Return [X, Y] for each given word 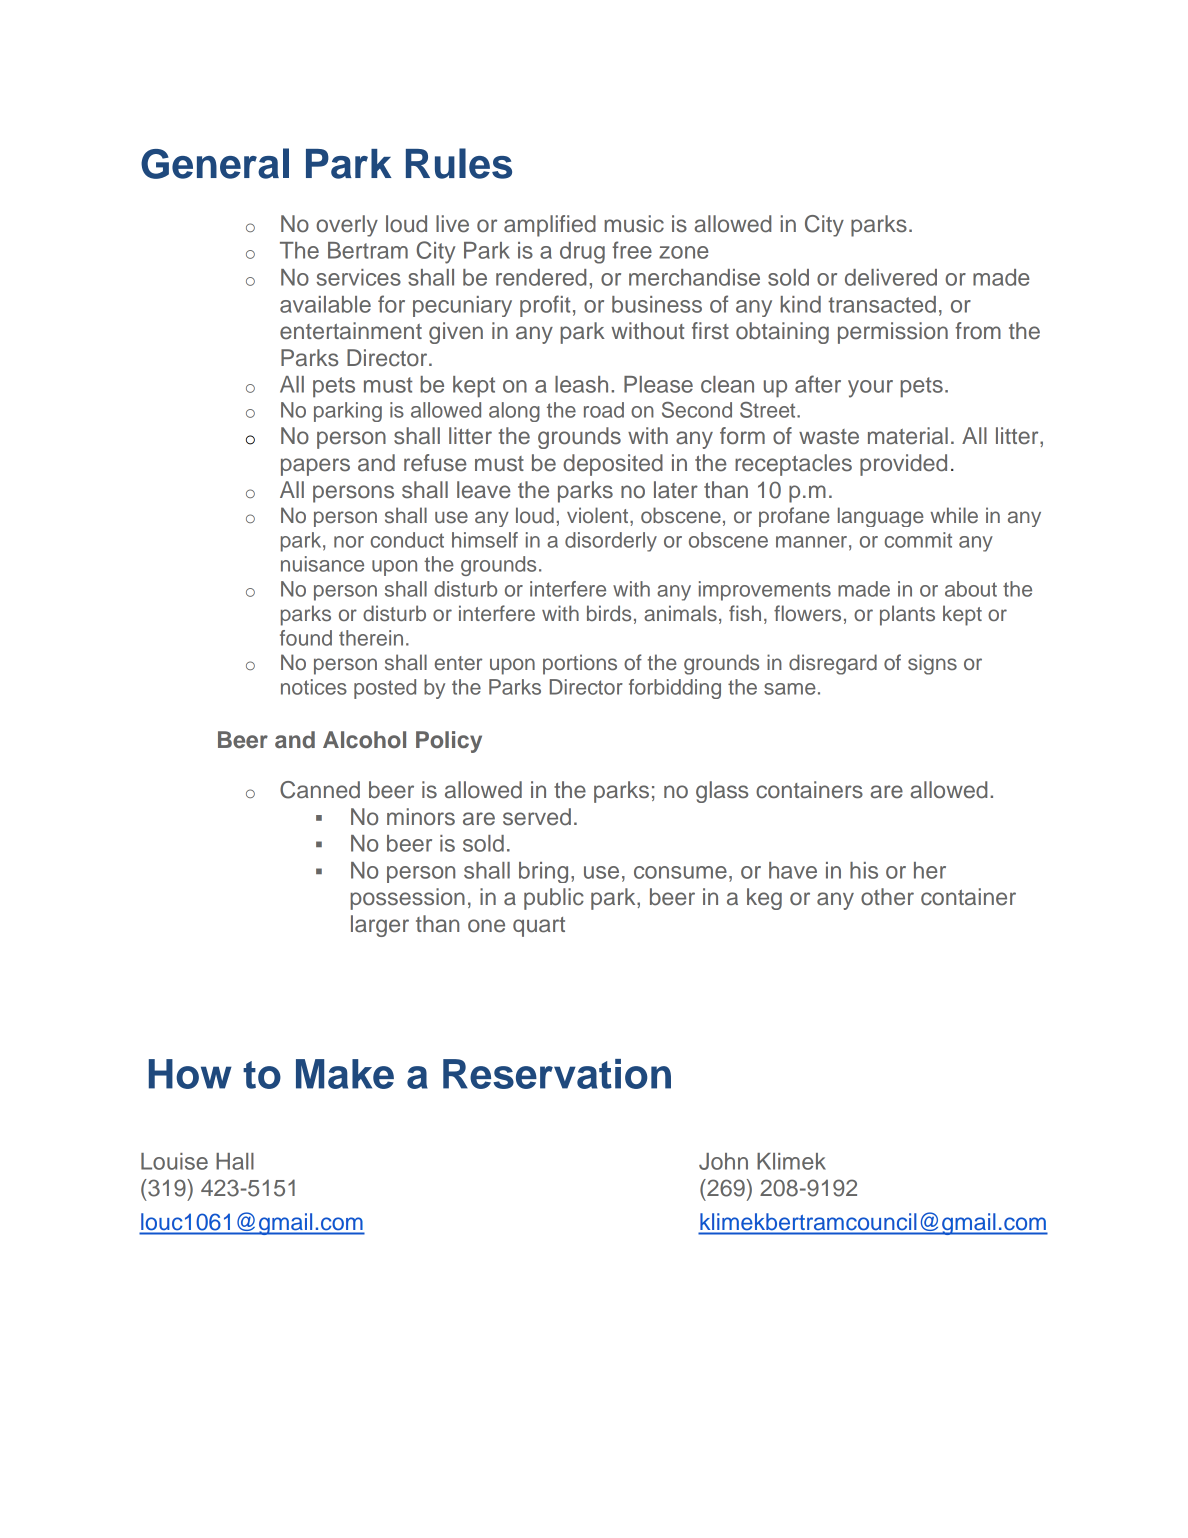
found [306, 638]
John [723, 1161]
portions [580, 664]
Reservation [557, 1074]
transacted [882, 304]
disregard [833, 664]
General [215, 163]
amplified [550, 226]
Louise [174, 1161]
